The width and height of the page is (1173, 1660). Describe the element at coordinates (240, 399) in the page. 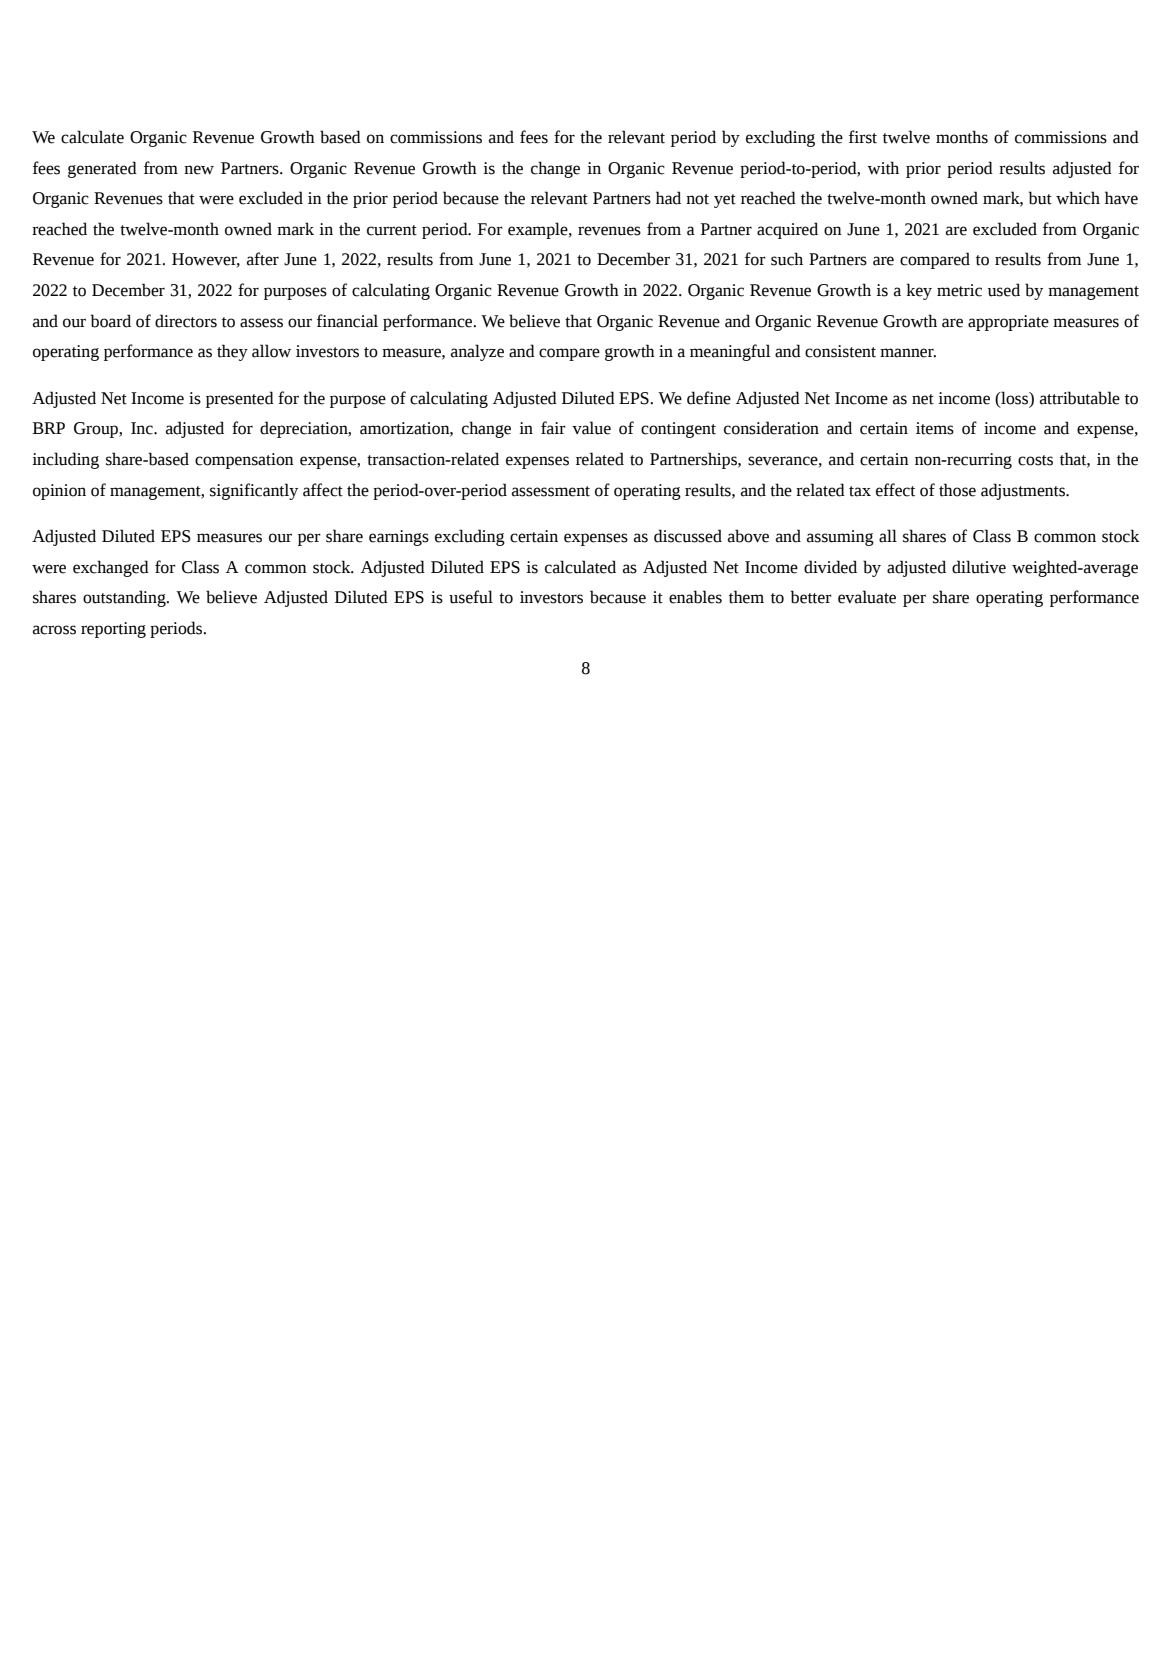

I see `presented` at that location.
